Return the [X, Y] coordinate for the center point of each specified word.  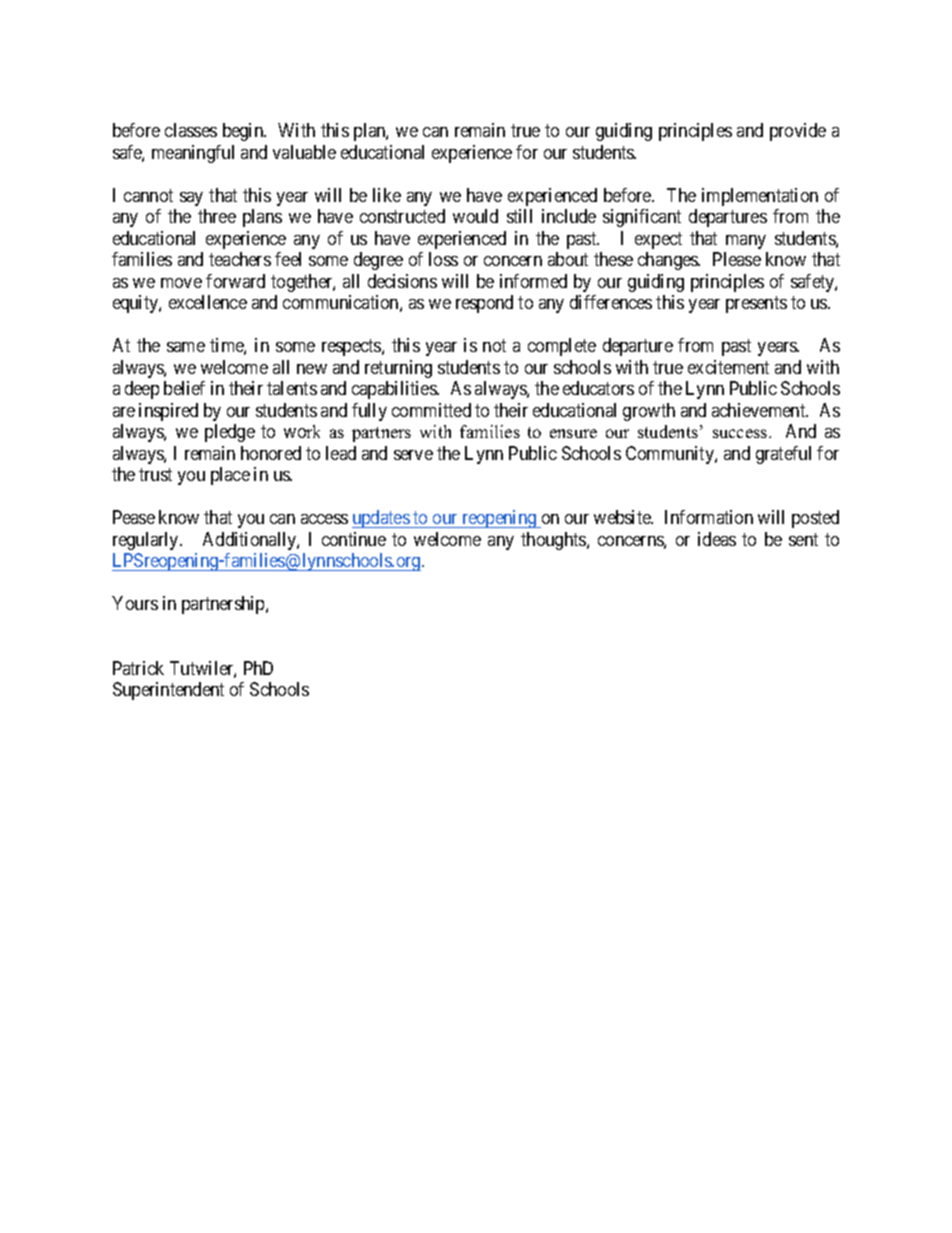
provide [798, 132]
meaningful [193, 154]
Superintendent [168, 691]
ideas [717, 539]
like [387, 195]
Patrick [138, 668]
